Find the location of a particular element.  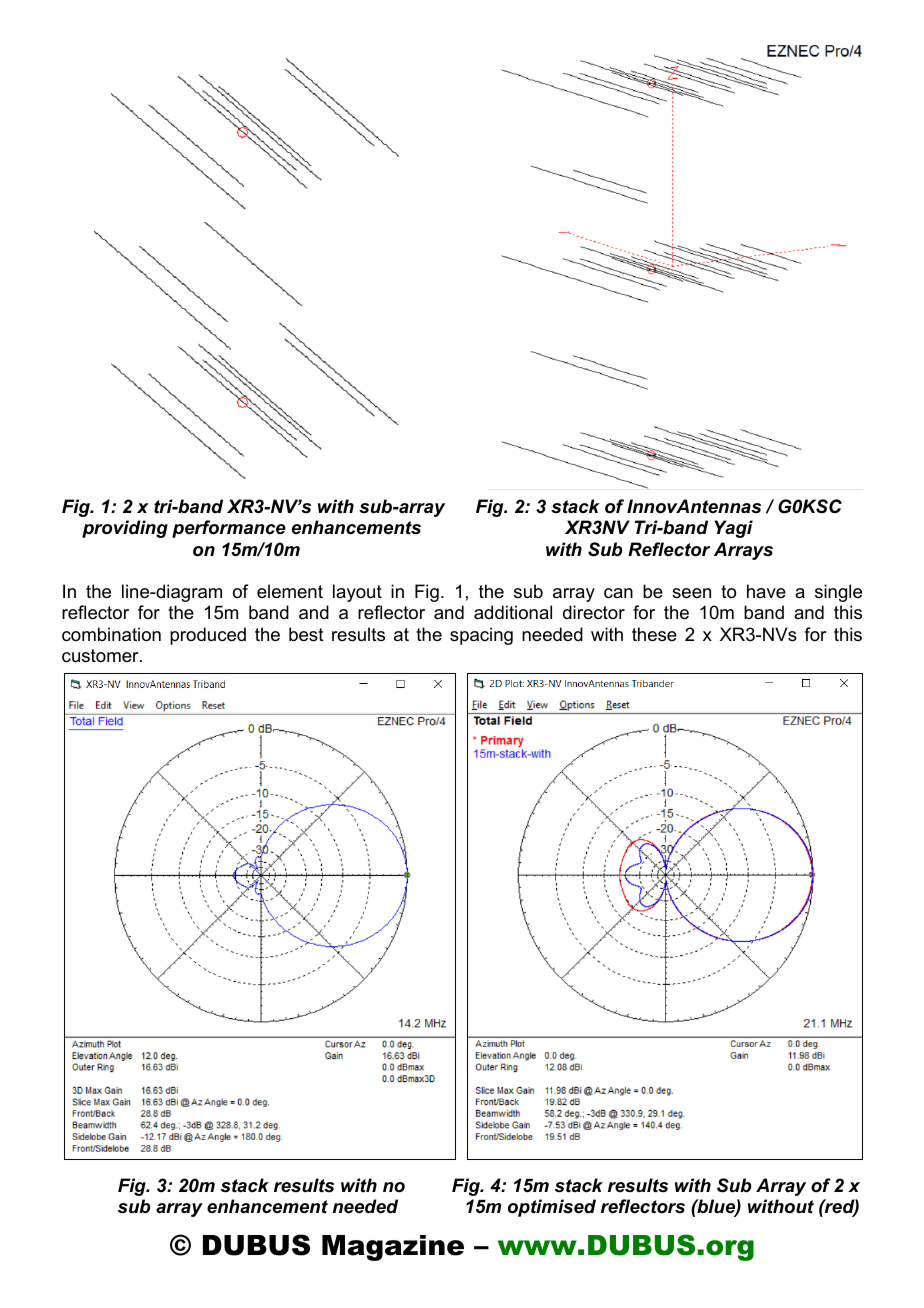

director is located at coordinates (594, 612).
